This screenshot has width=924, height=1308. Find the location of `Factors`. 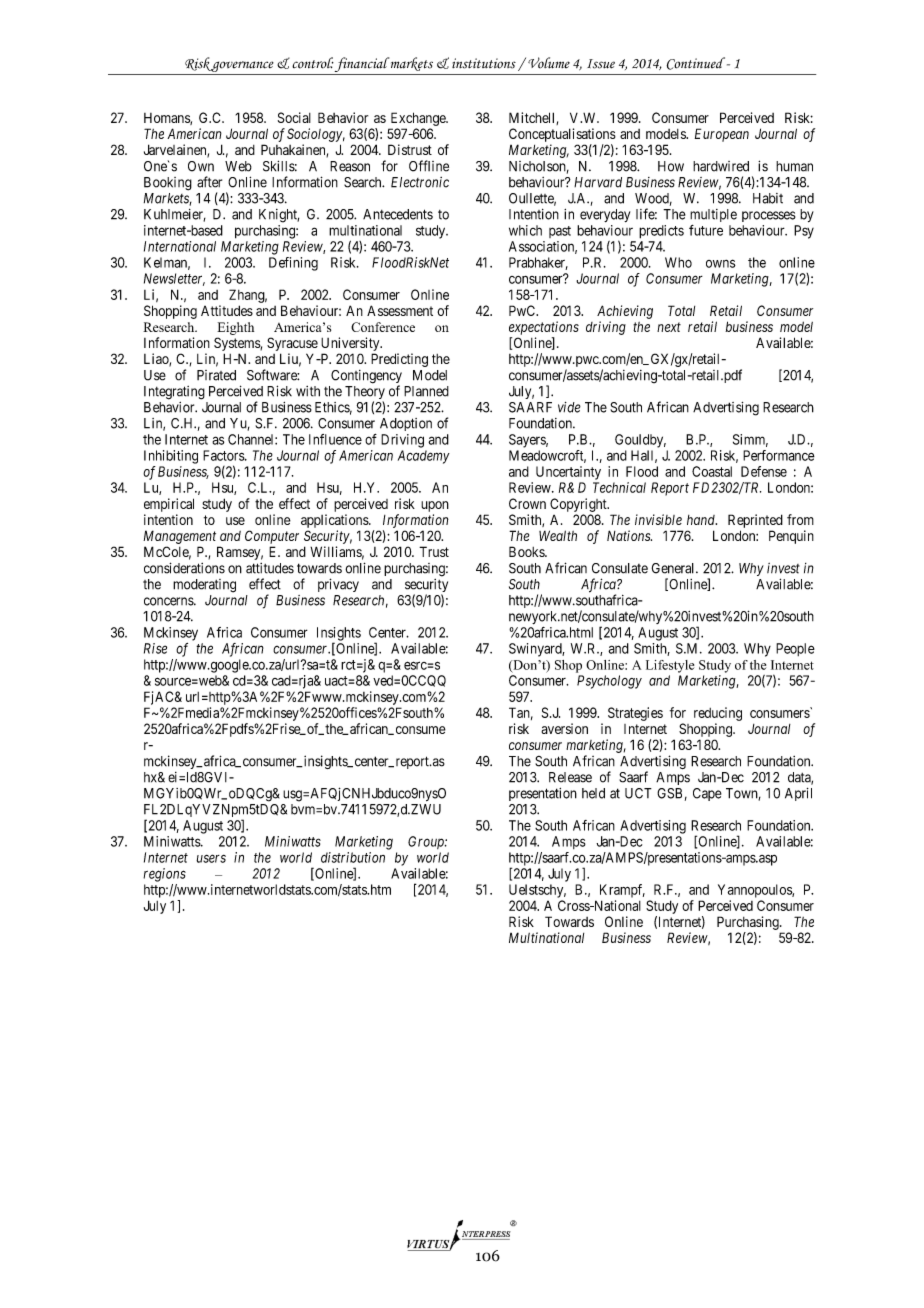

Factors is located at coordinates (224, 455).
